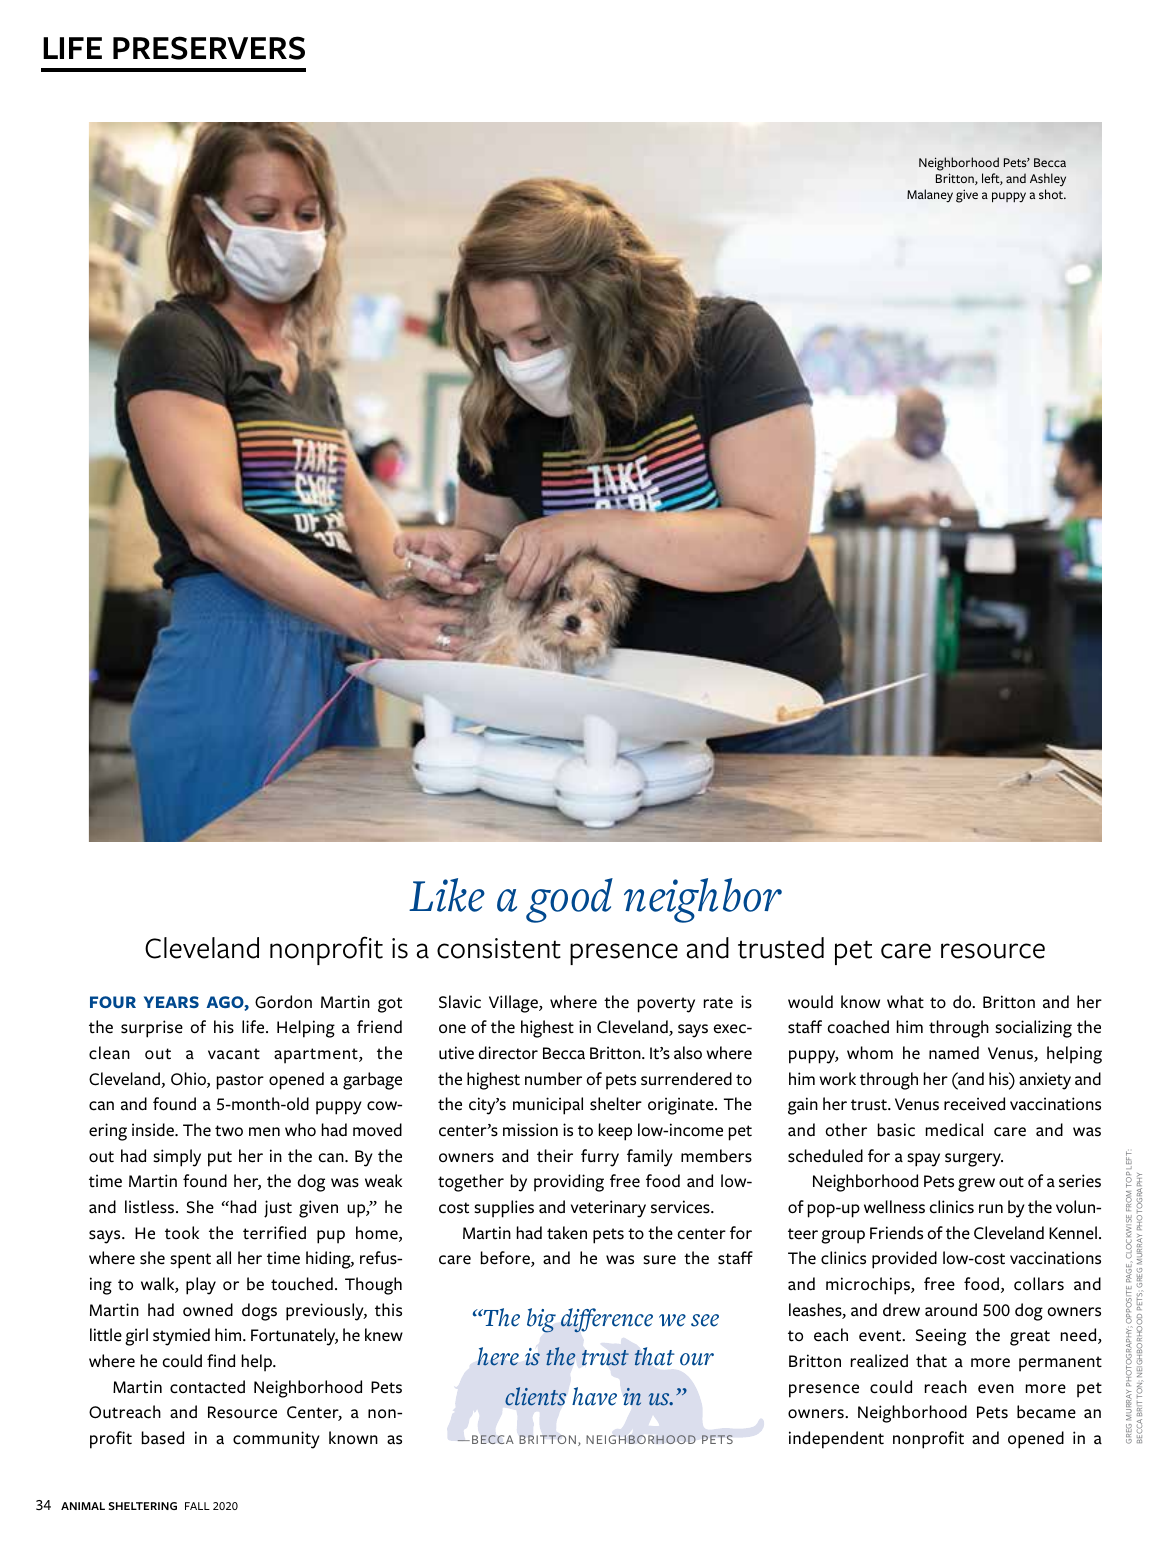 Image resolution: width=1173 pixels, height=1546 pixels. Describe the element at coordinates (976, 1185) in the page. I see `grew` at that location.
